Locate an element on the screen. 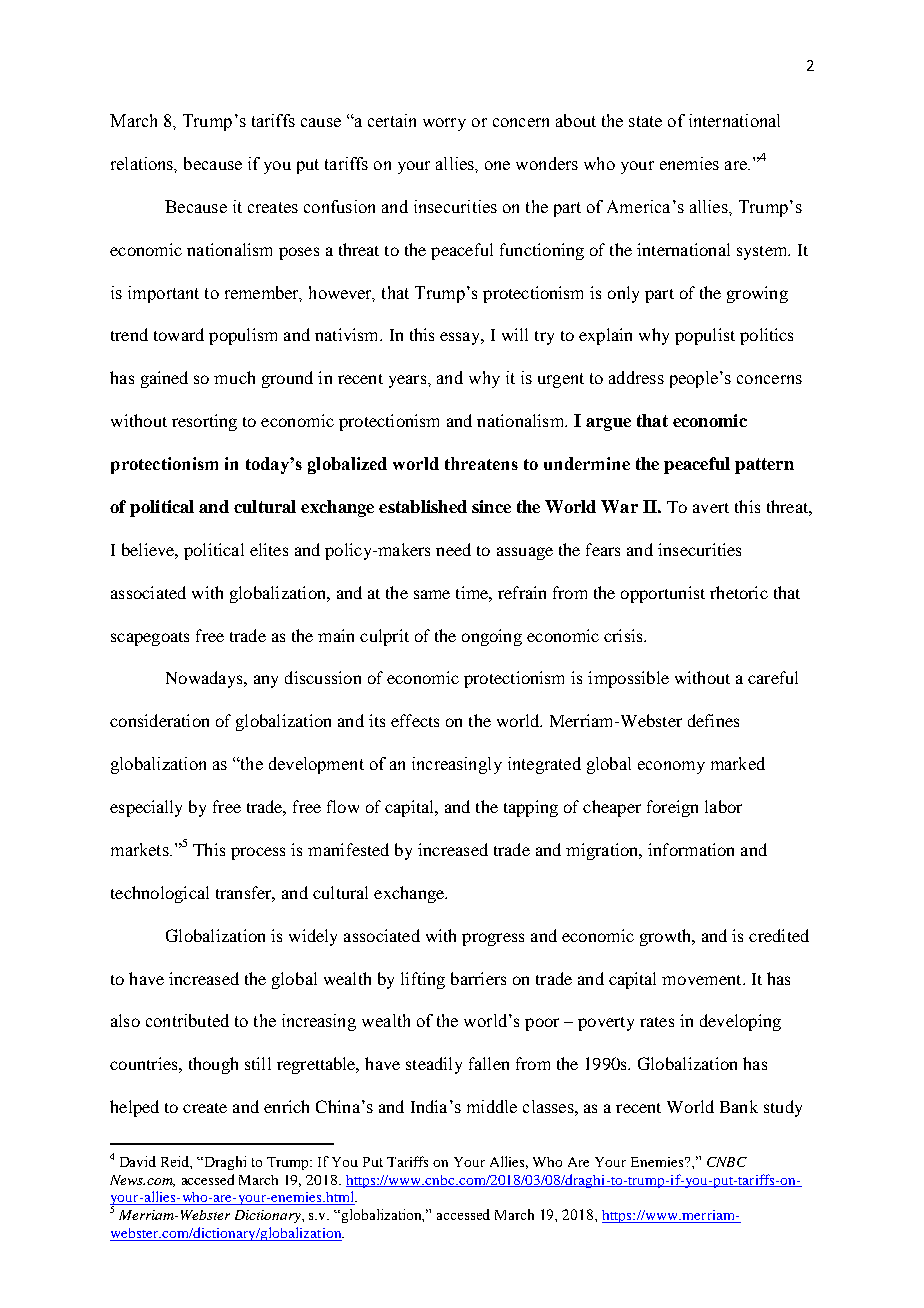 The width and height of the screenshot is (924, 1308). labor is located at coordinates (723, 806).
